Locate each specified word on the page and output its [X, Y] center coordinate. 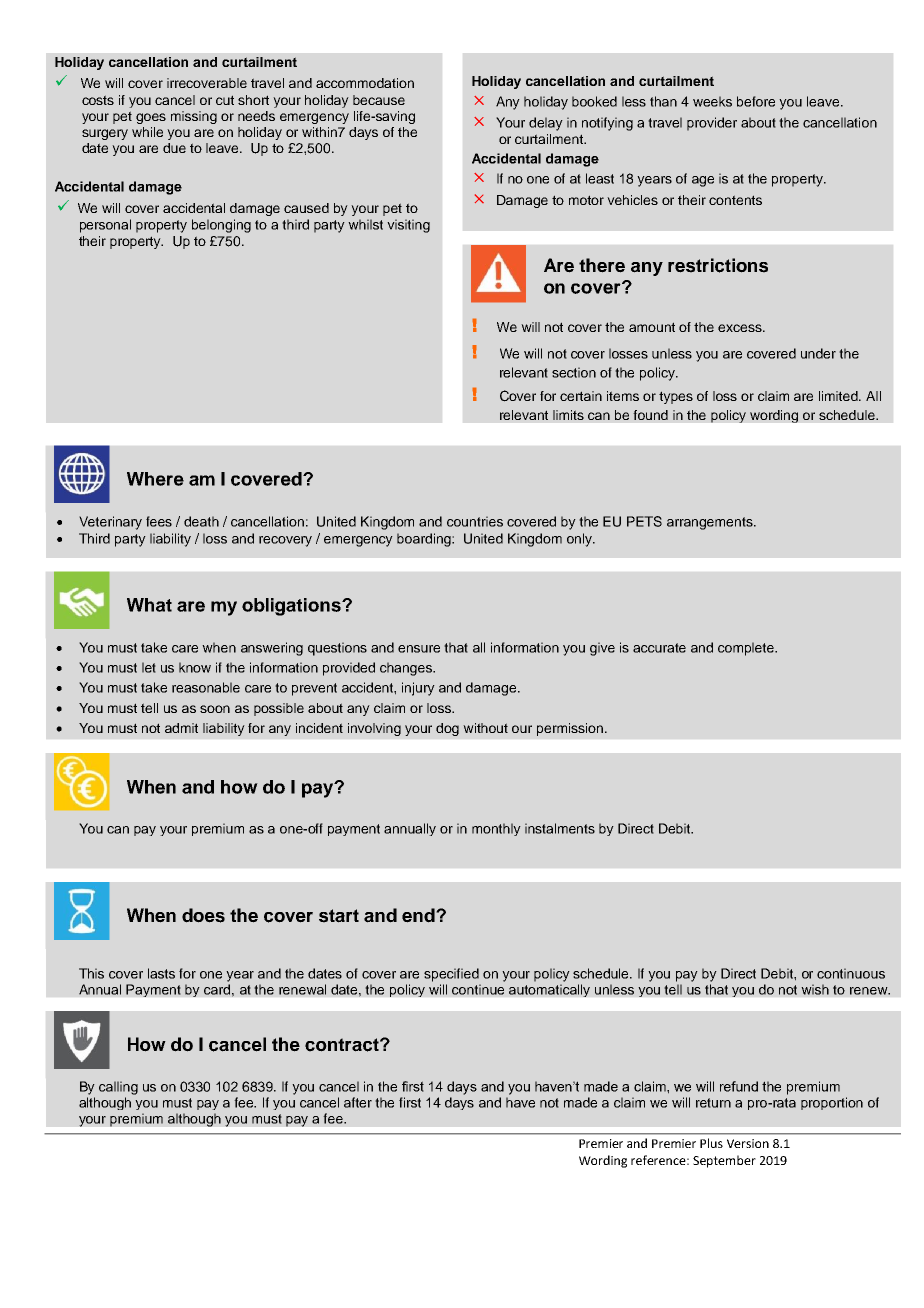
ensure [419, 649]
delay [546, 124]
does [203, 915]
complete [747, 649]
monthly [496, 829]
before [756, 101]
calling [118, 1088]
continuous [851, 973]
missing [194, 117]
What [149, 605]
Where [155, 479]
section [574, 372]
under [818, 353]
